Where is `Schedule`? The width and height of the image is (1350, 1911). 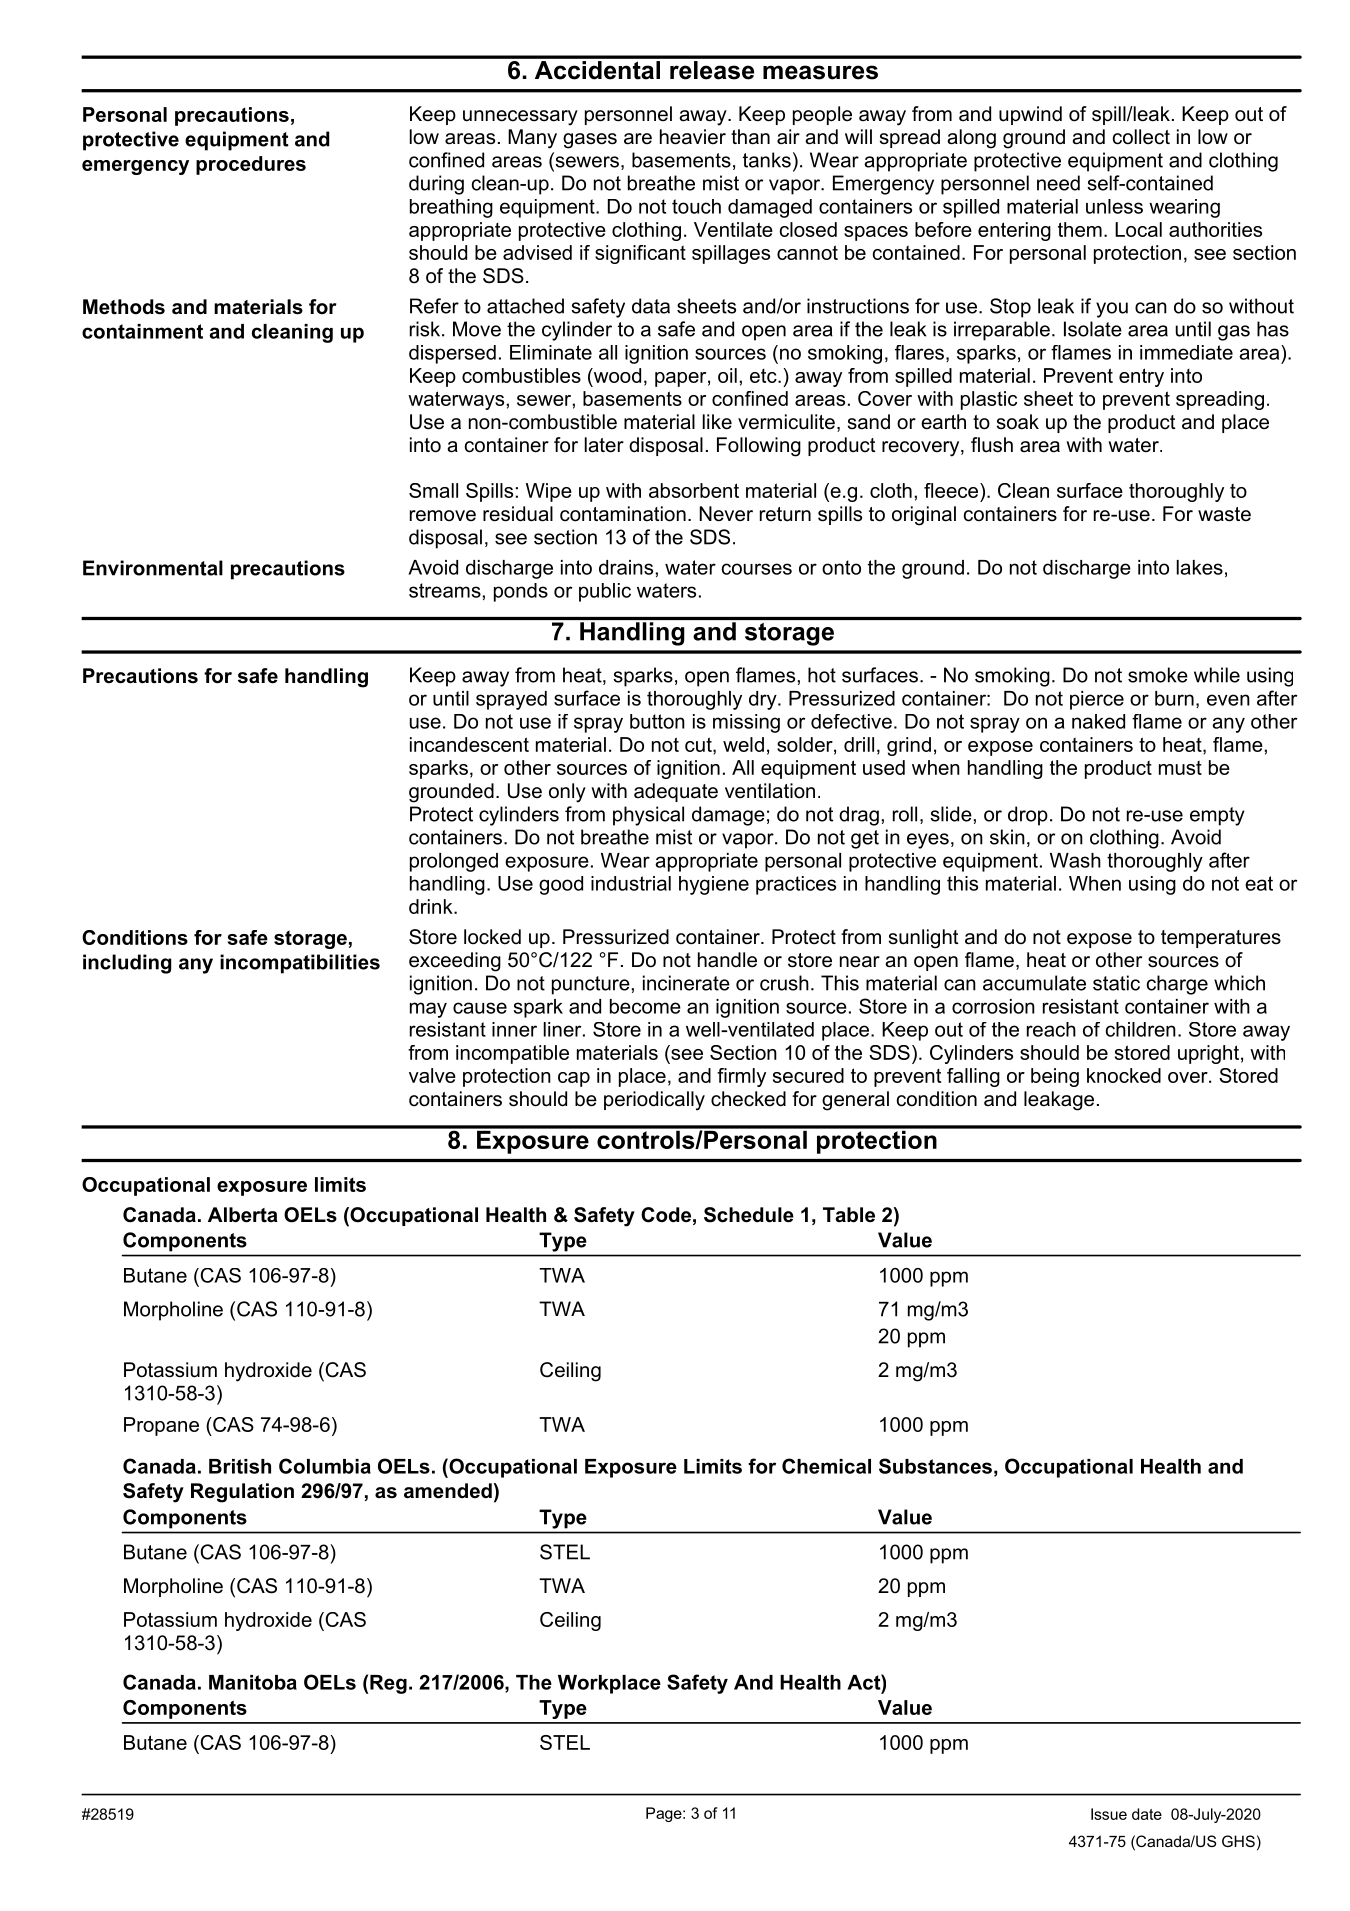 Schedule is located at coordinates (749, 1215).
